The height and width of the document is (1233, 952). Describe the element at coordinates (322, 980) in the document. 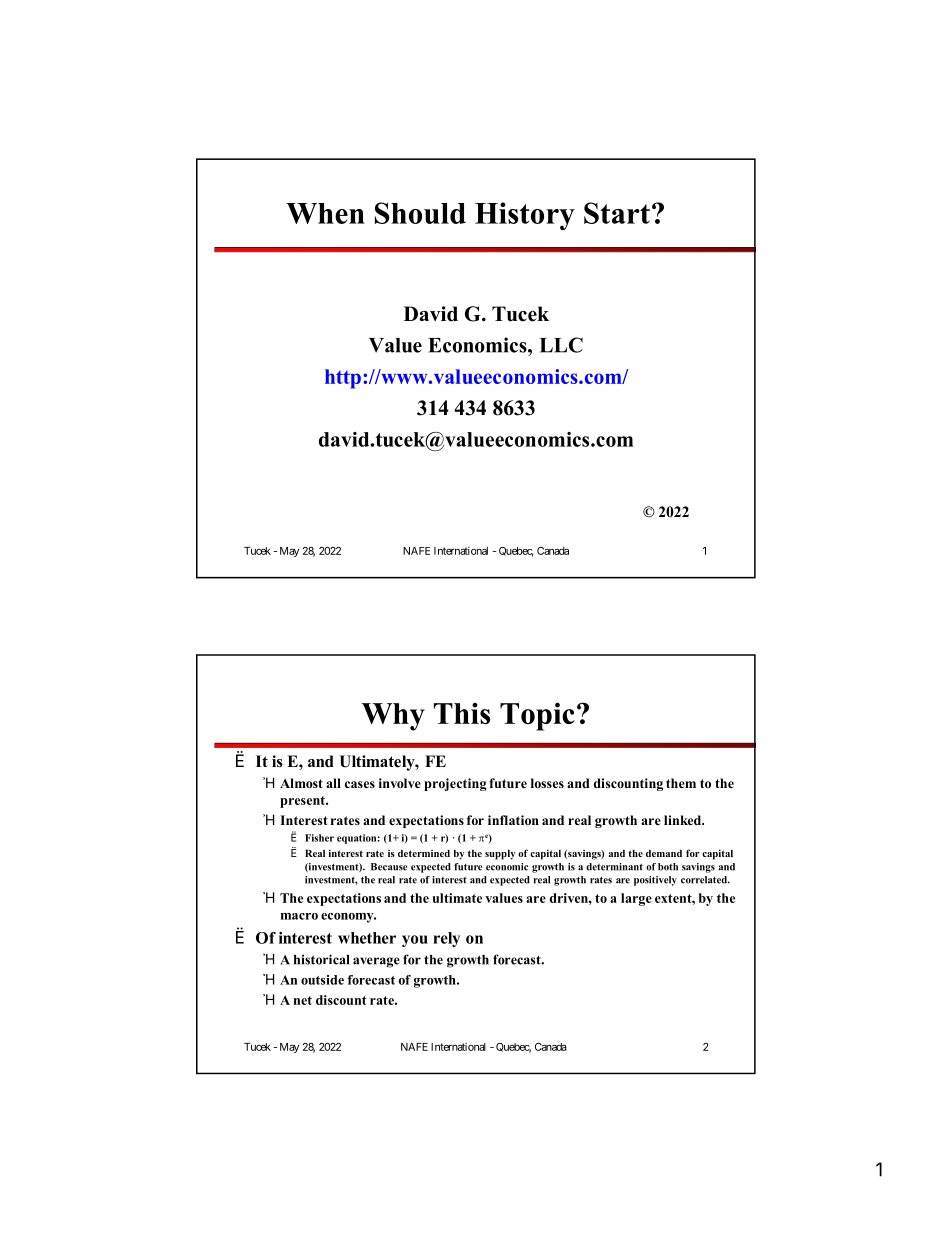

I see `outside` at that location.
